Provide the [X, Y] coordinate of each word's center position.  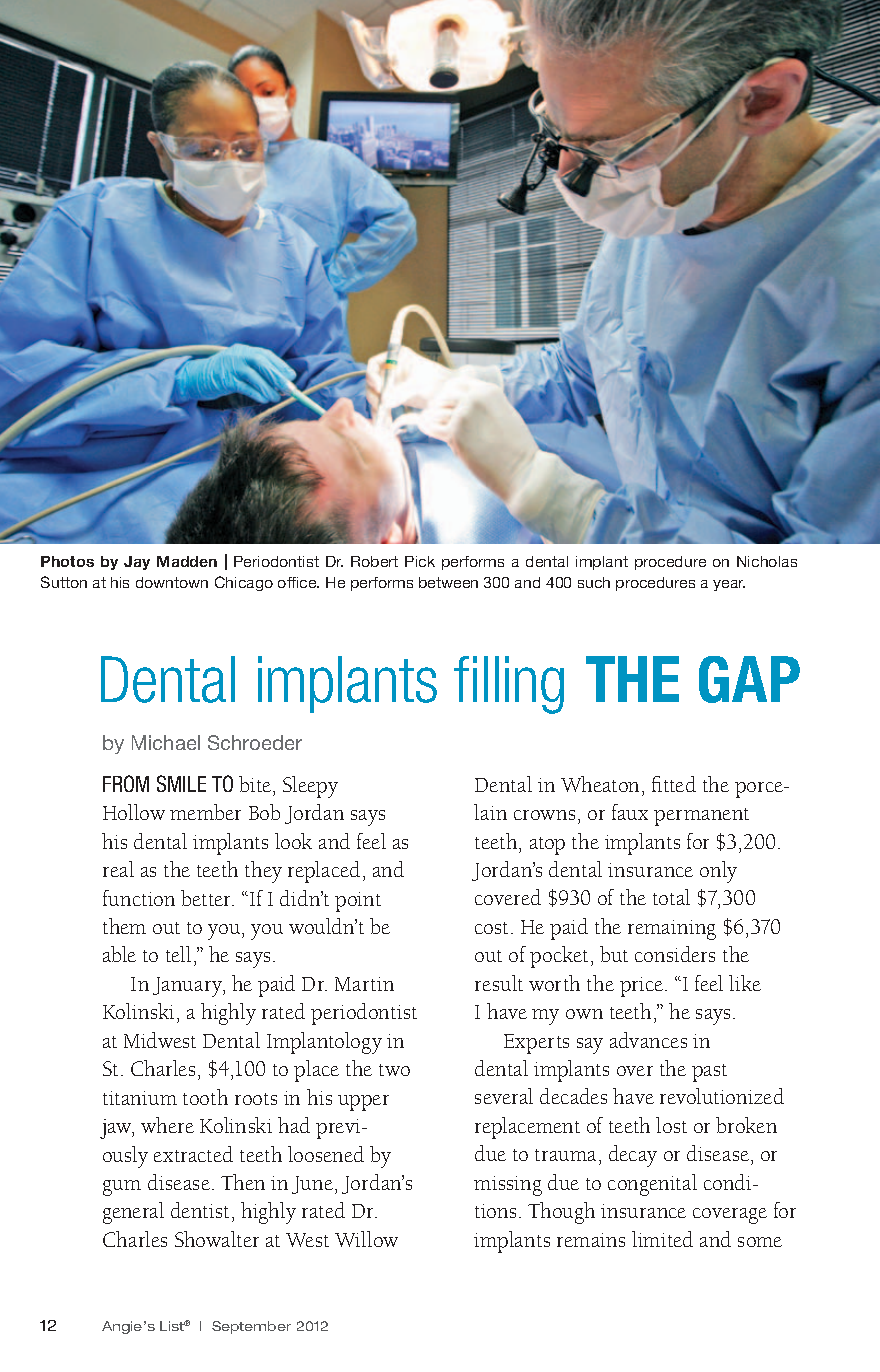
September [251, 1327]
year [729, 585]
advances [648, 1040]
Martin [364, 984]
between [448, 582]
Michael [166, 742]
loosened [326, 1154]
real [118, 869]
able [119, 954]
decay [633, 1156]
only [718, 872]
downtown [172, 582]
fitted [674, 784]
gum [122, 1188]
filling [509, 685]
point [358, 902]
